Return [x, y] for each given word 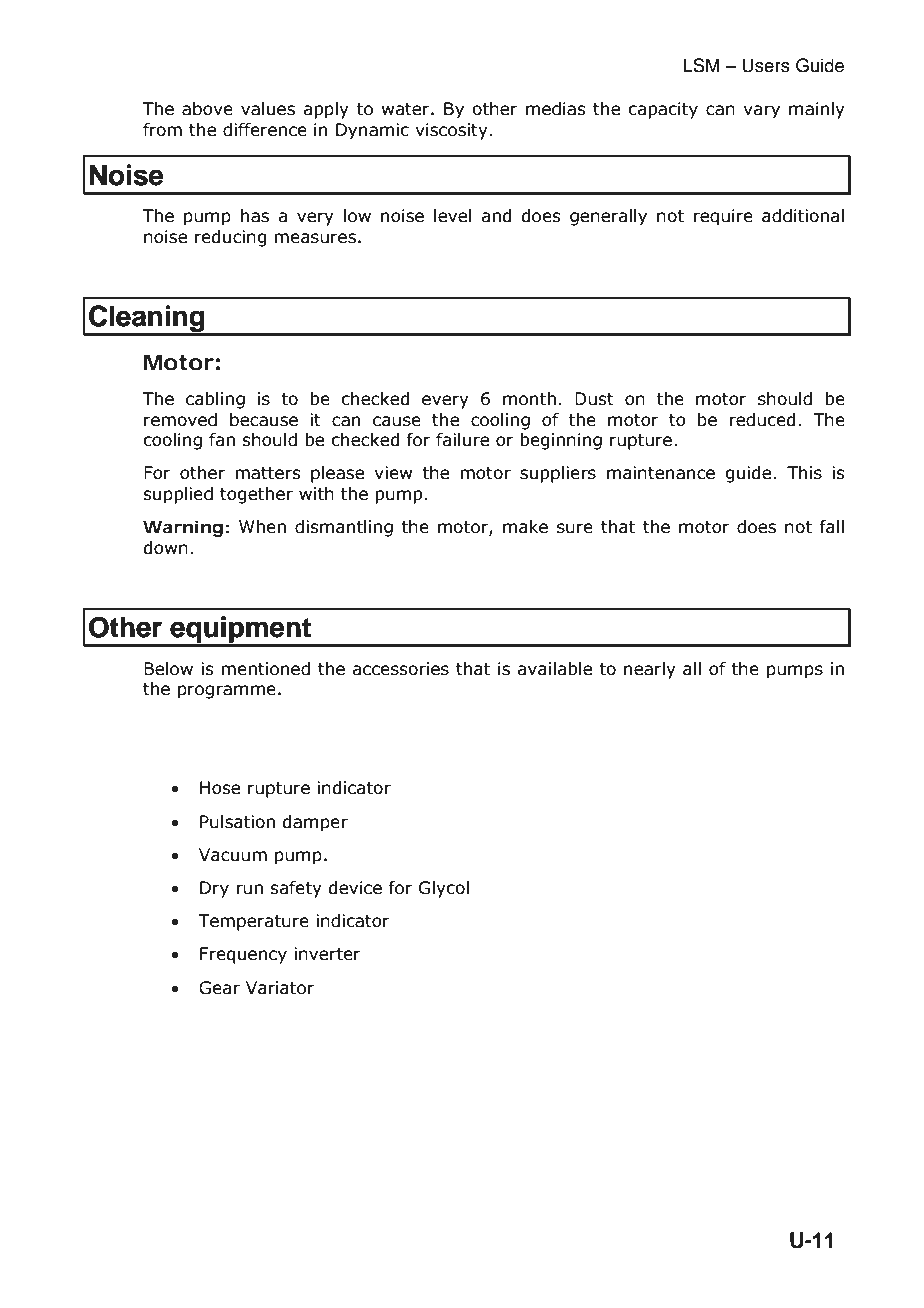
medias [556, 109]
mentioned [265, 669]
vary [761, 112]
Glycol [444, 889]
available [554, 669]
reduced [762, 420]
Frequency [243, 955]
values [268, 109]
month [529, 399]
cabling [215, 400]
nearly [650, 670]
